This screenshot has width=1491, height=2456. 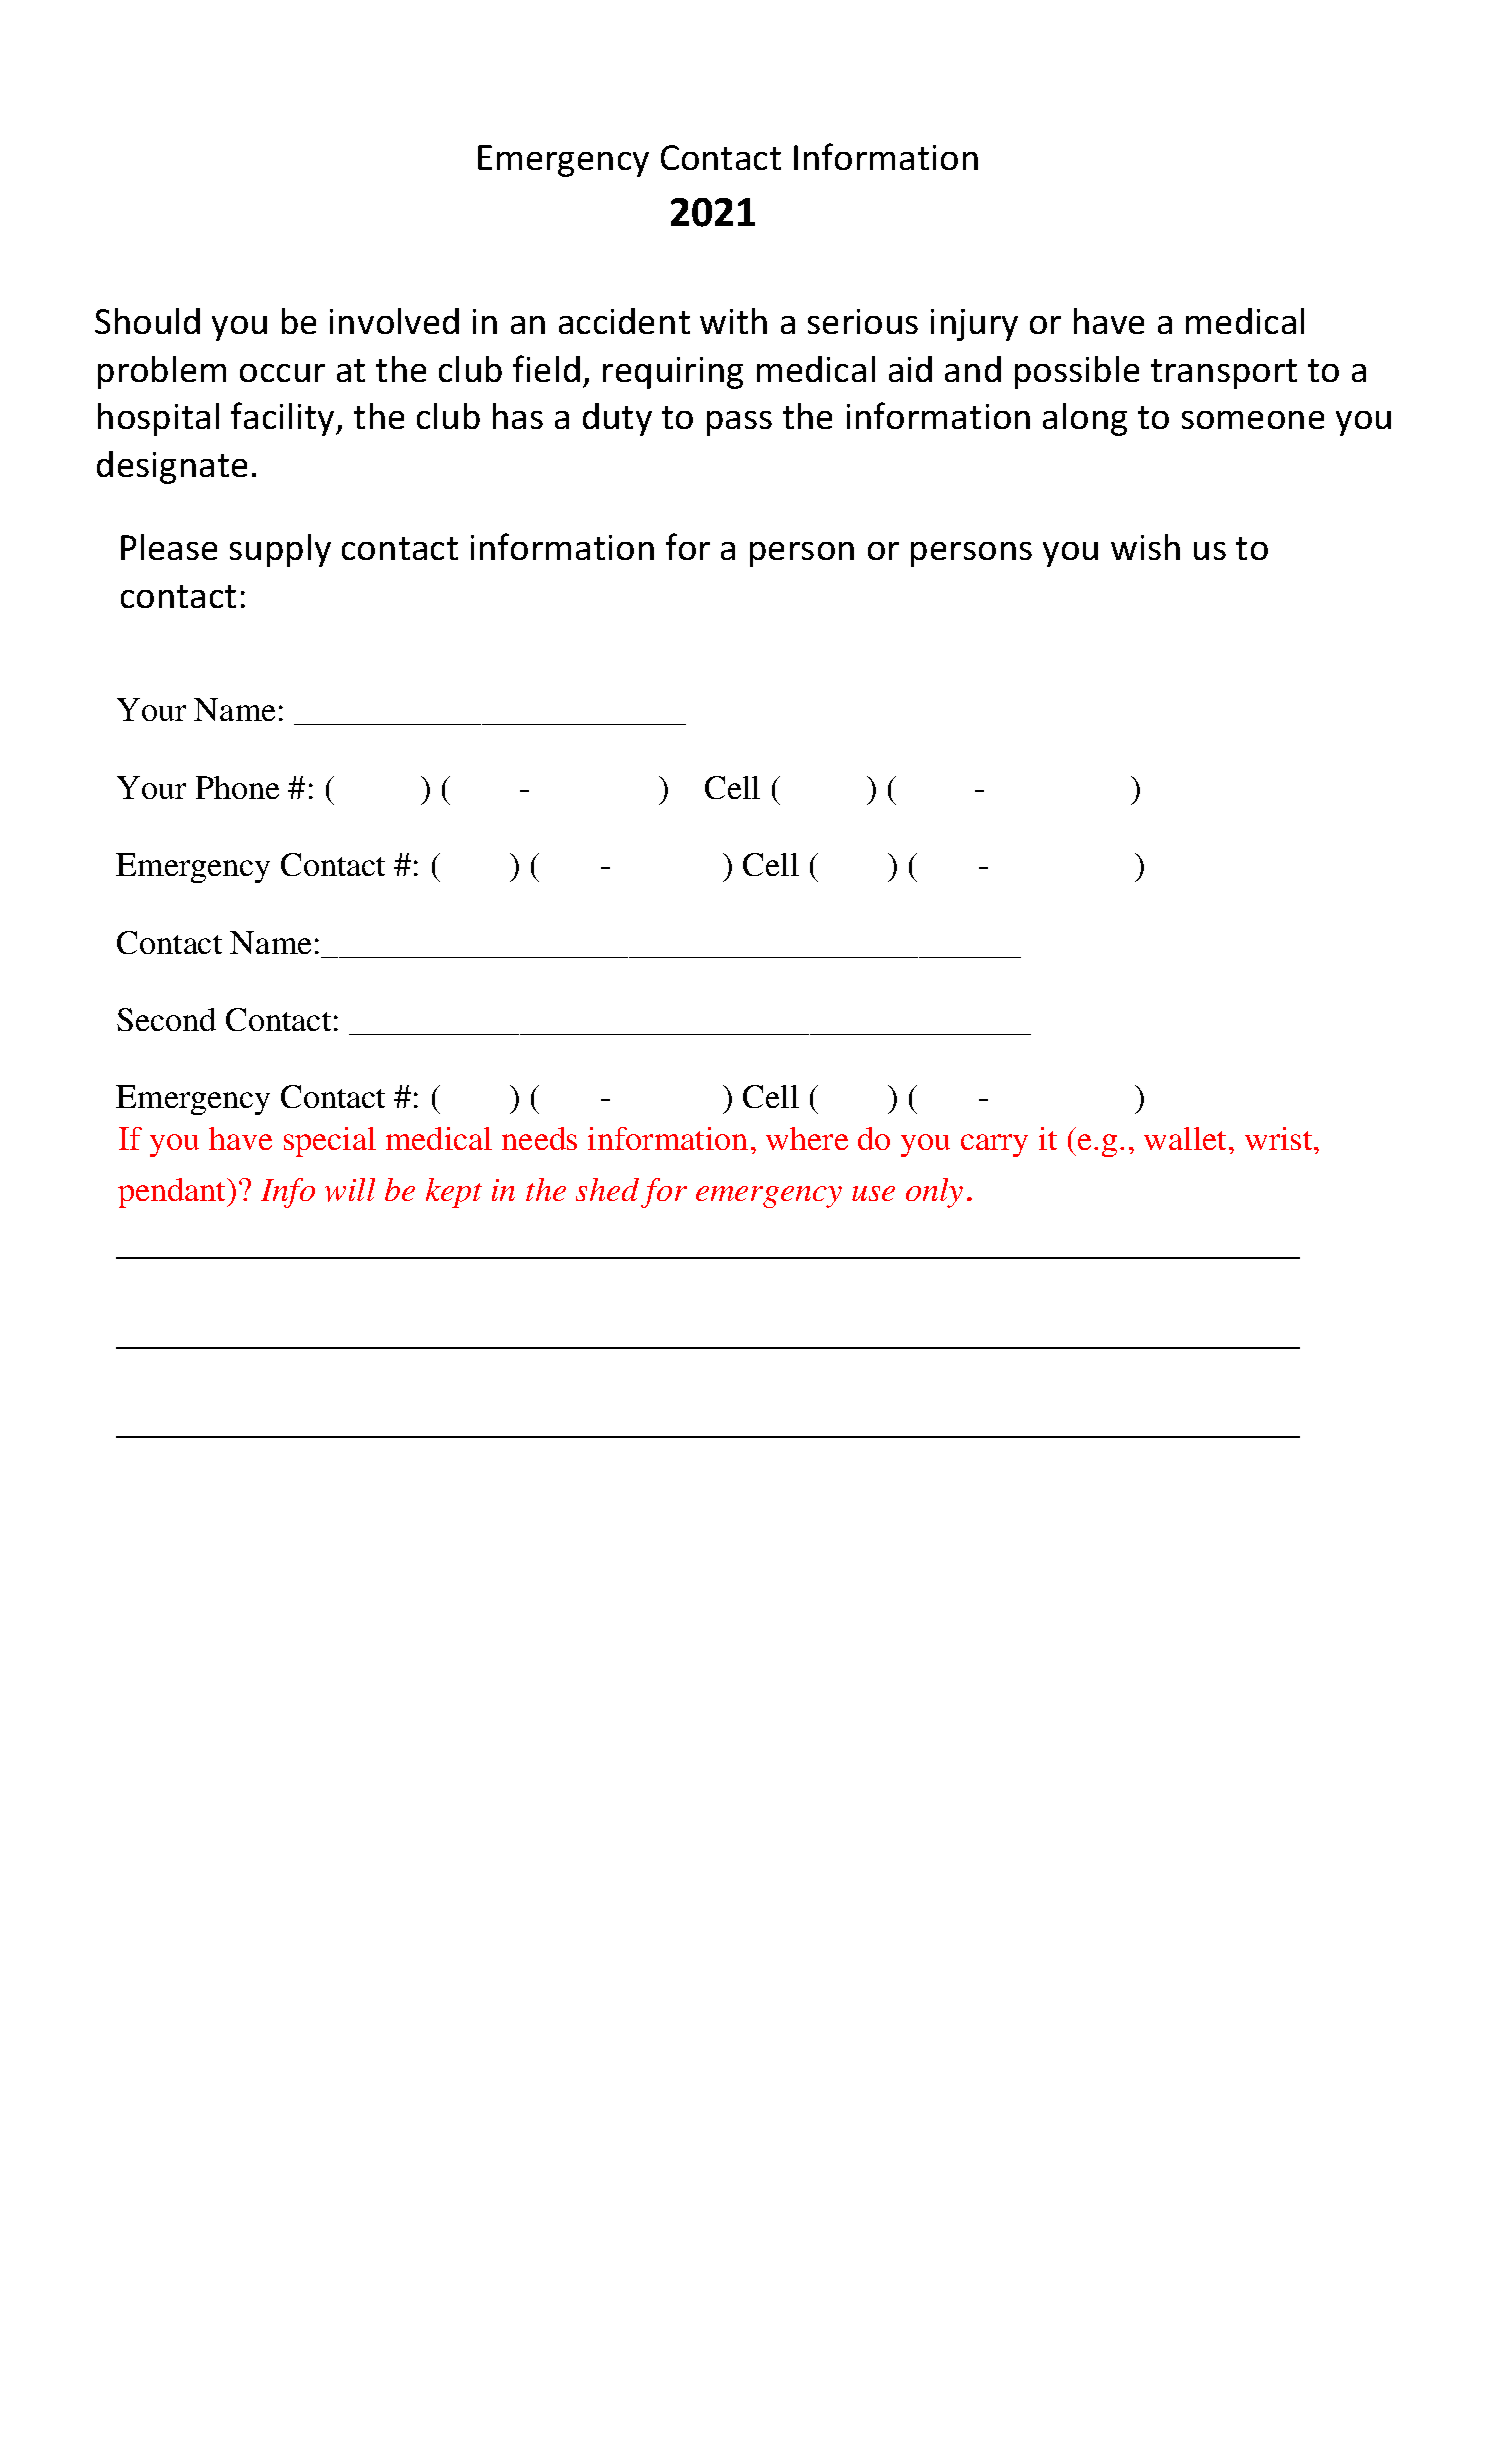 I want to click on with, so click(x=733, y=321).
